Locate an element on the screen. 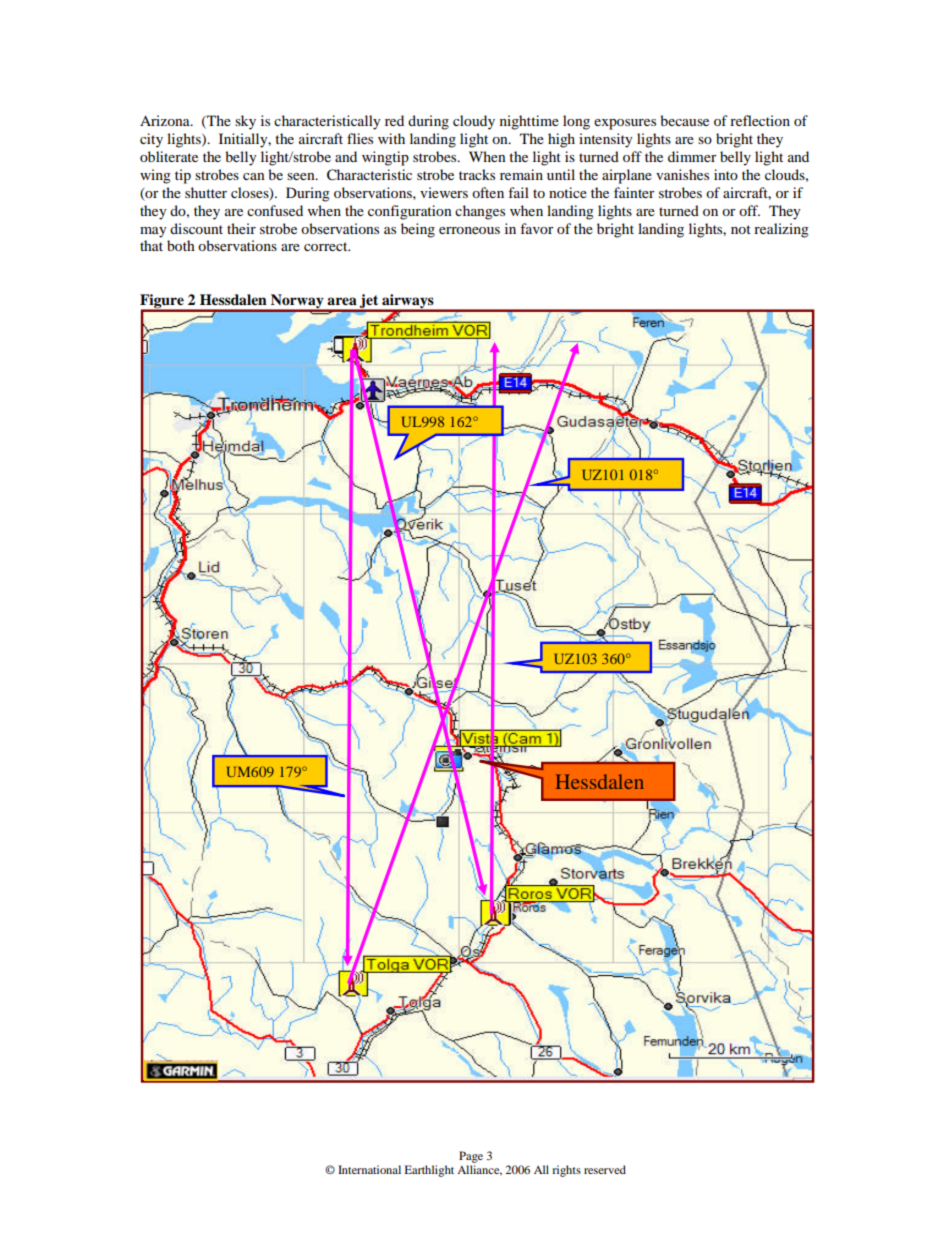 The width and height of the screenshot is (952, 1233). favor is located at coordinates (537, 228).
